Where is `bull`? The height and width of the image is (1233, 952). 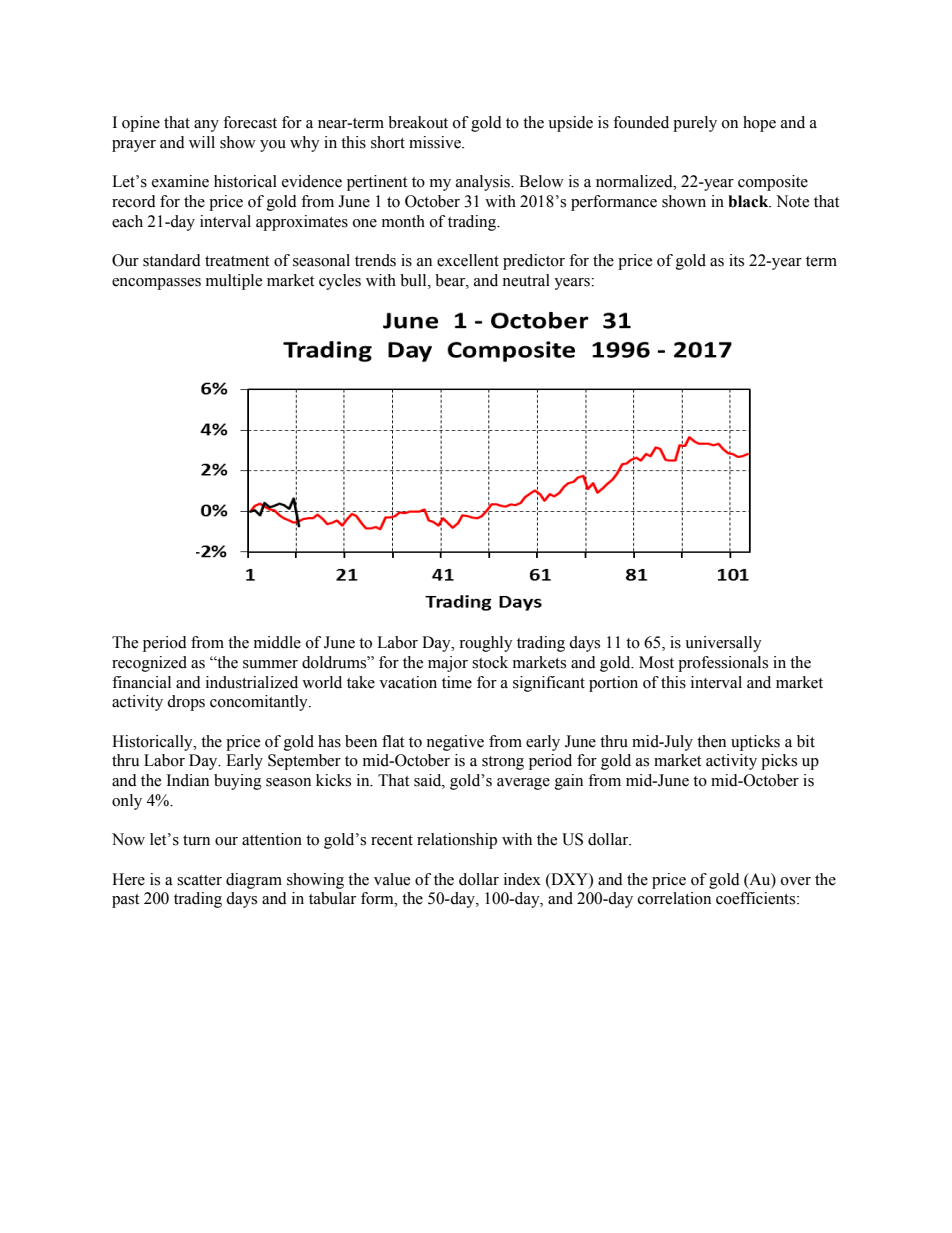 bull is located at coordinates (414, 280).
